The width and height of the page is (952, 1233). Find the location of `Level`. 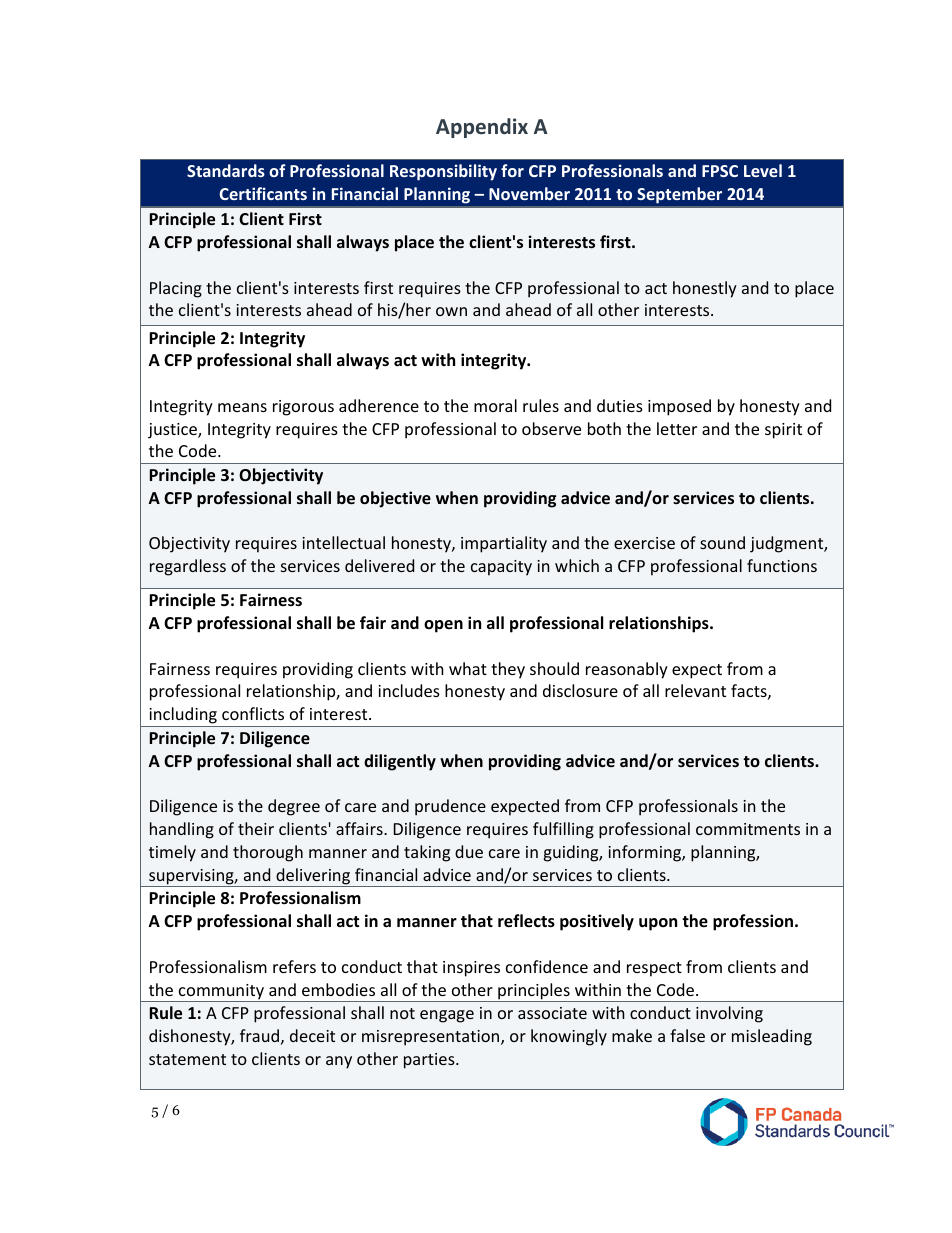

Level is located at coordinates (763, 170).
